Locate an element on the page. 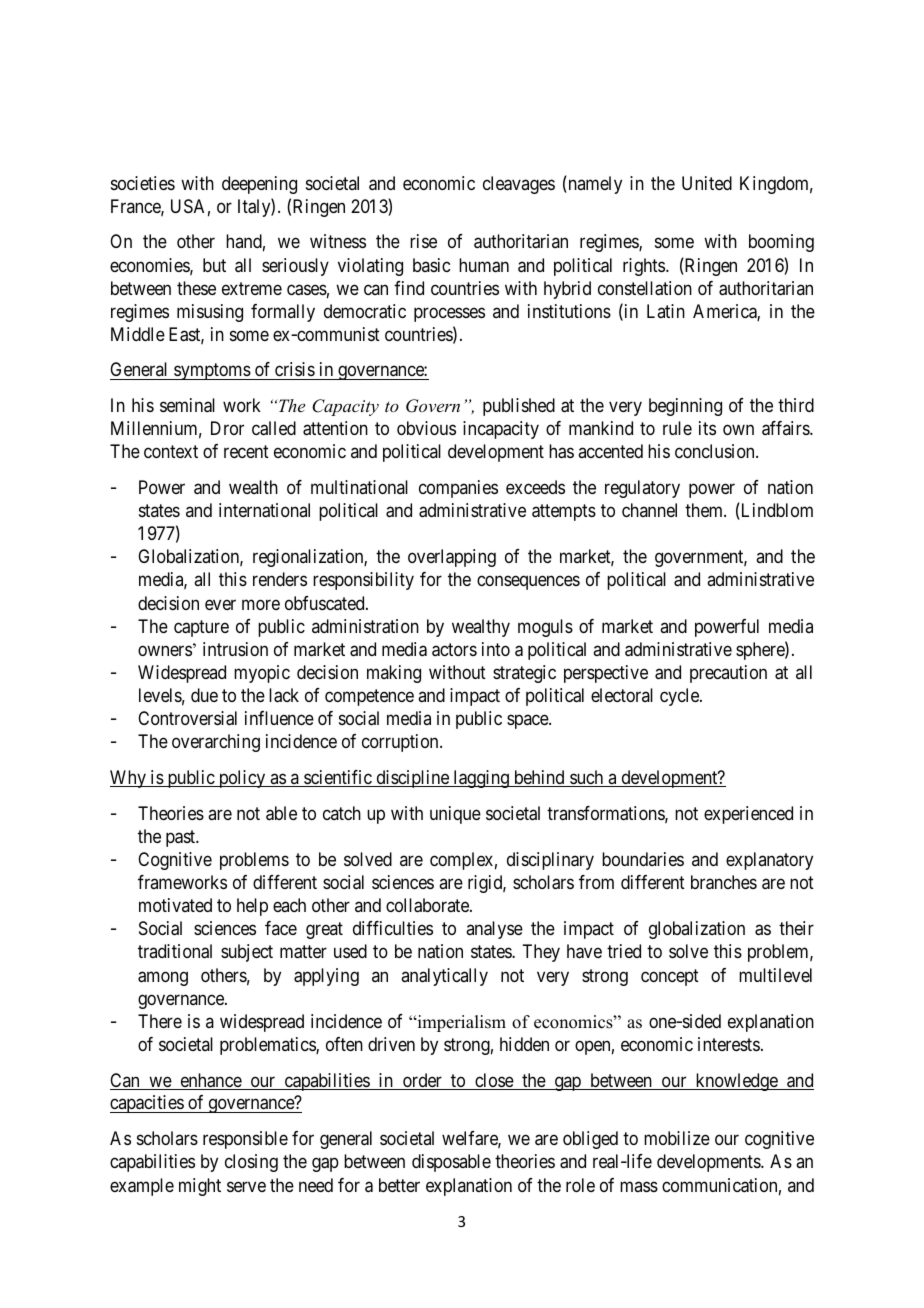 The width and height of the page is (924, 1308). seminal is located at coordinates (187, 405).
